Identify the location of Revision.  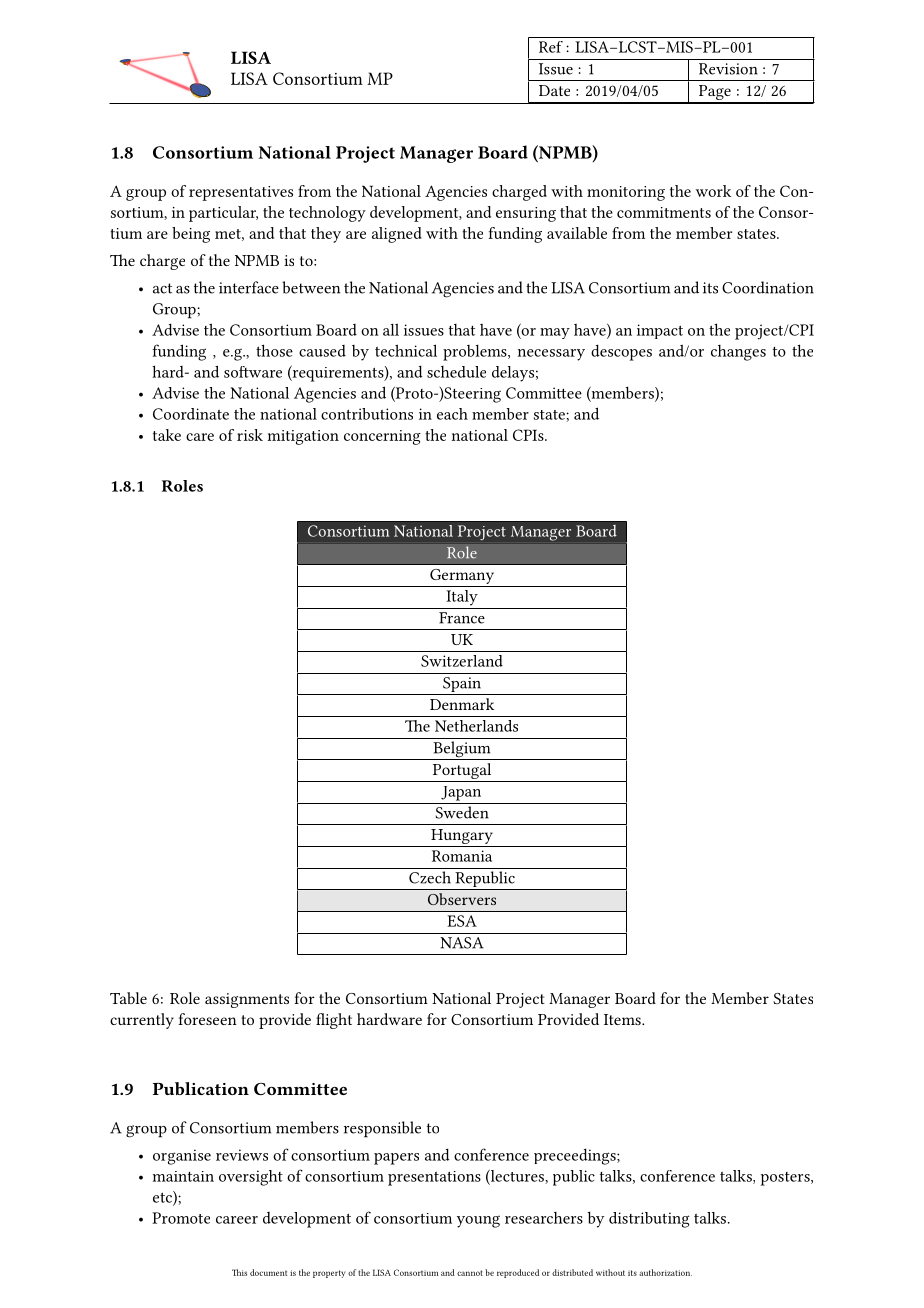
(728, 69).
